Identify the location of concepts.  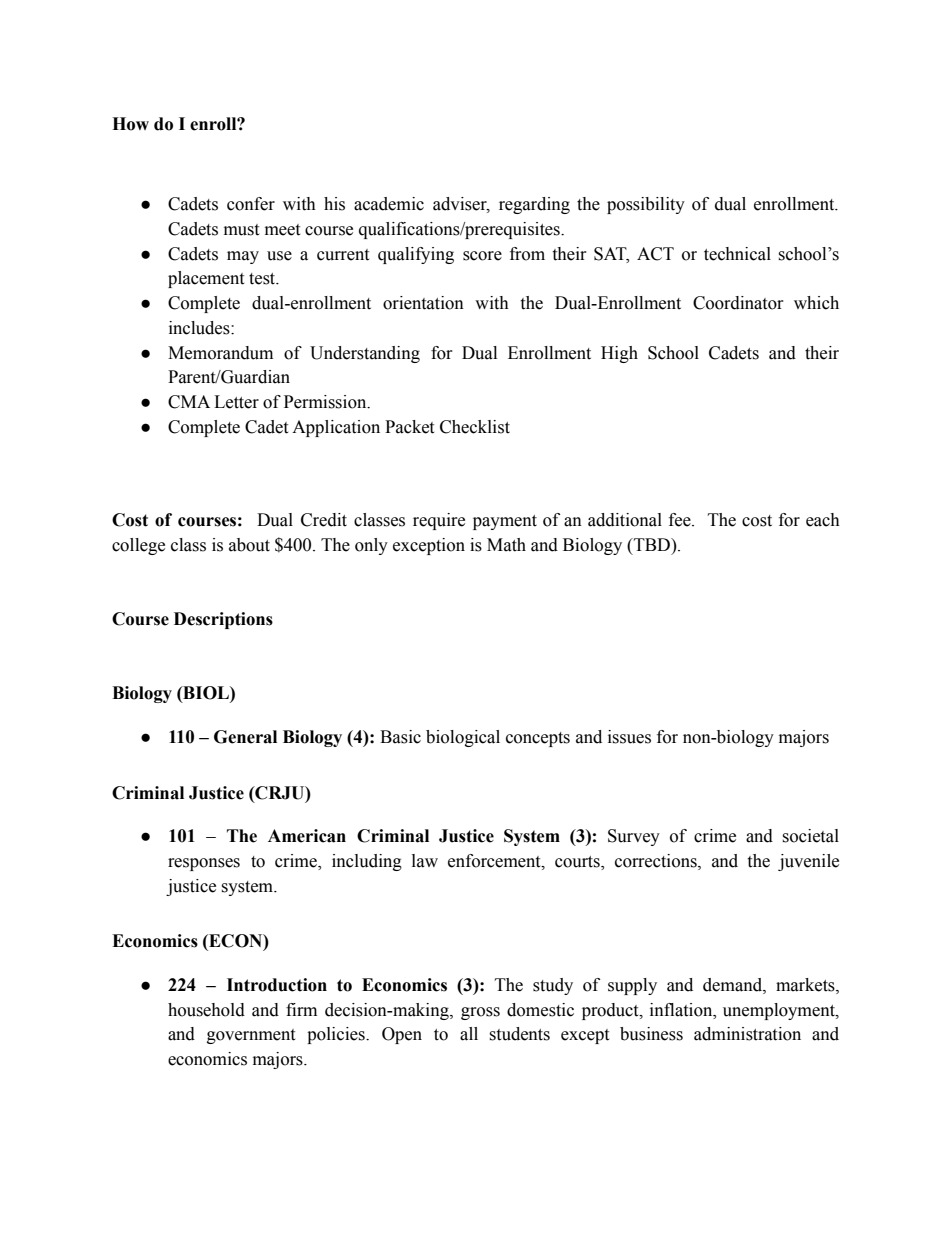
(538, 739).
